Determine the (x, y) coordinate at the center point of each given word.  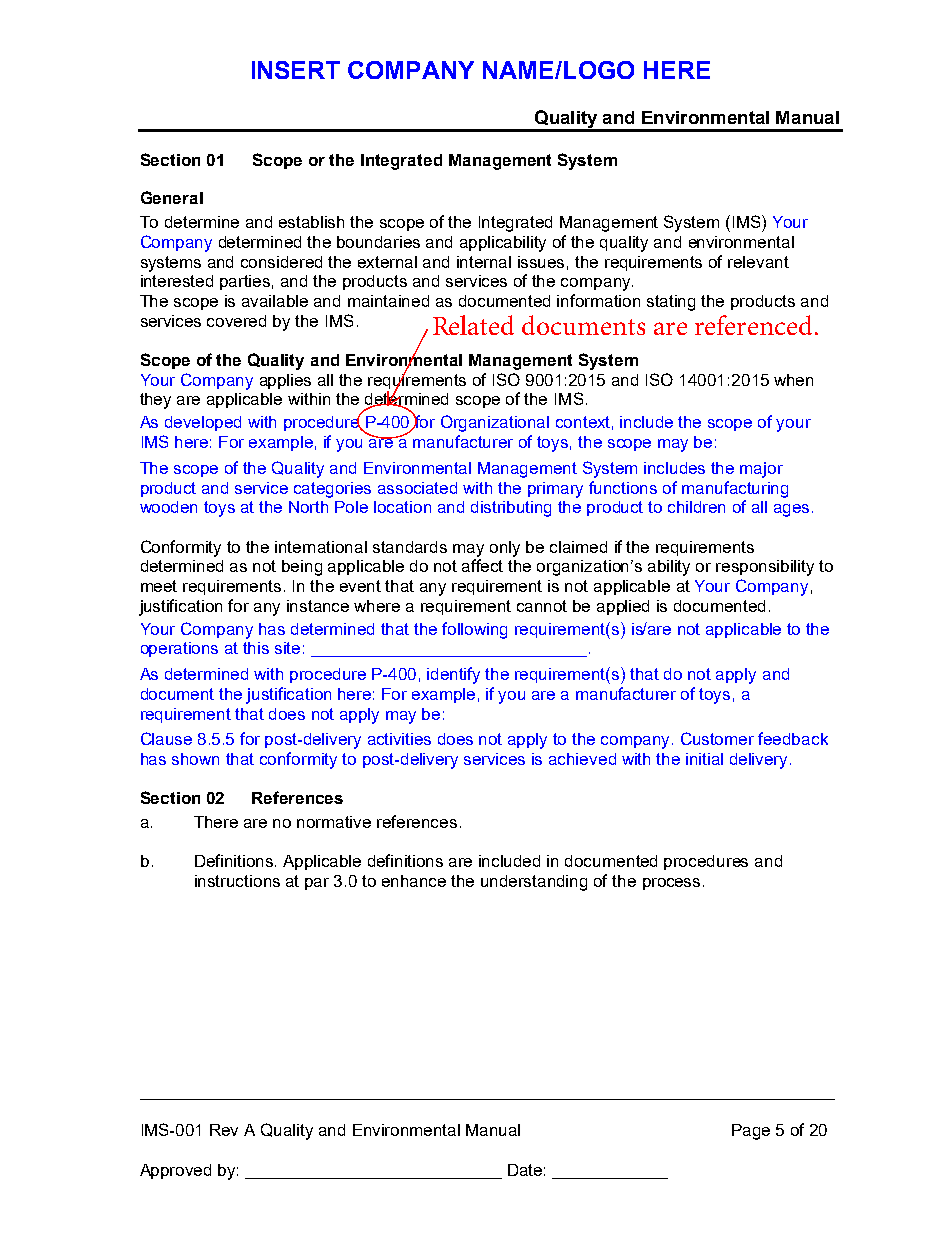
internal (484, 262)
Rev (224, 1130)
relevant (758, 262)
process (671, 884)
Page (751, 1132)
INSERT (296, 70)
